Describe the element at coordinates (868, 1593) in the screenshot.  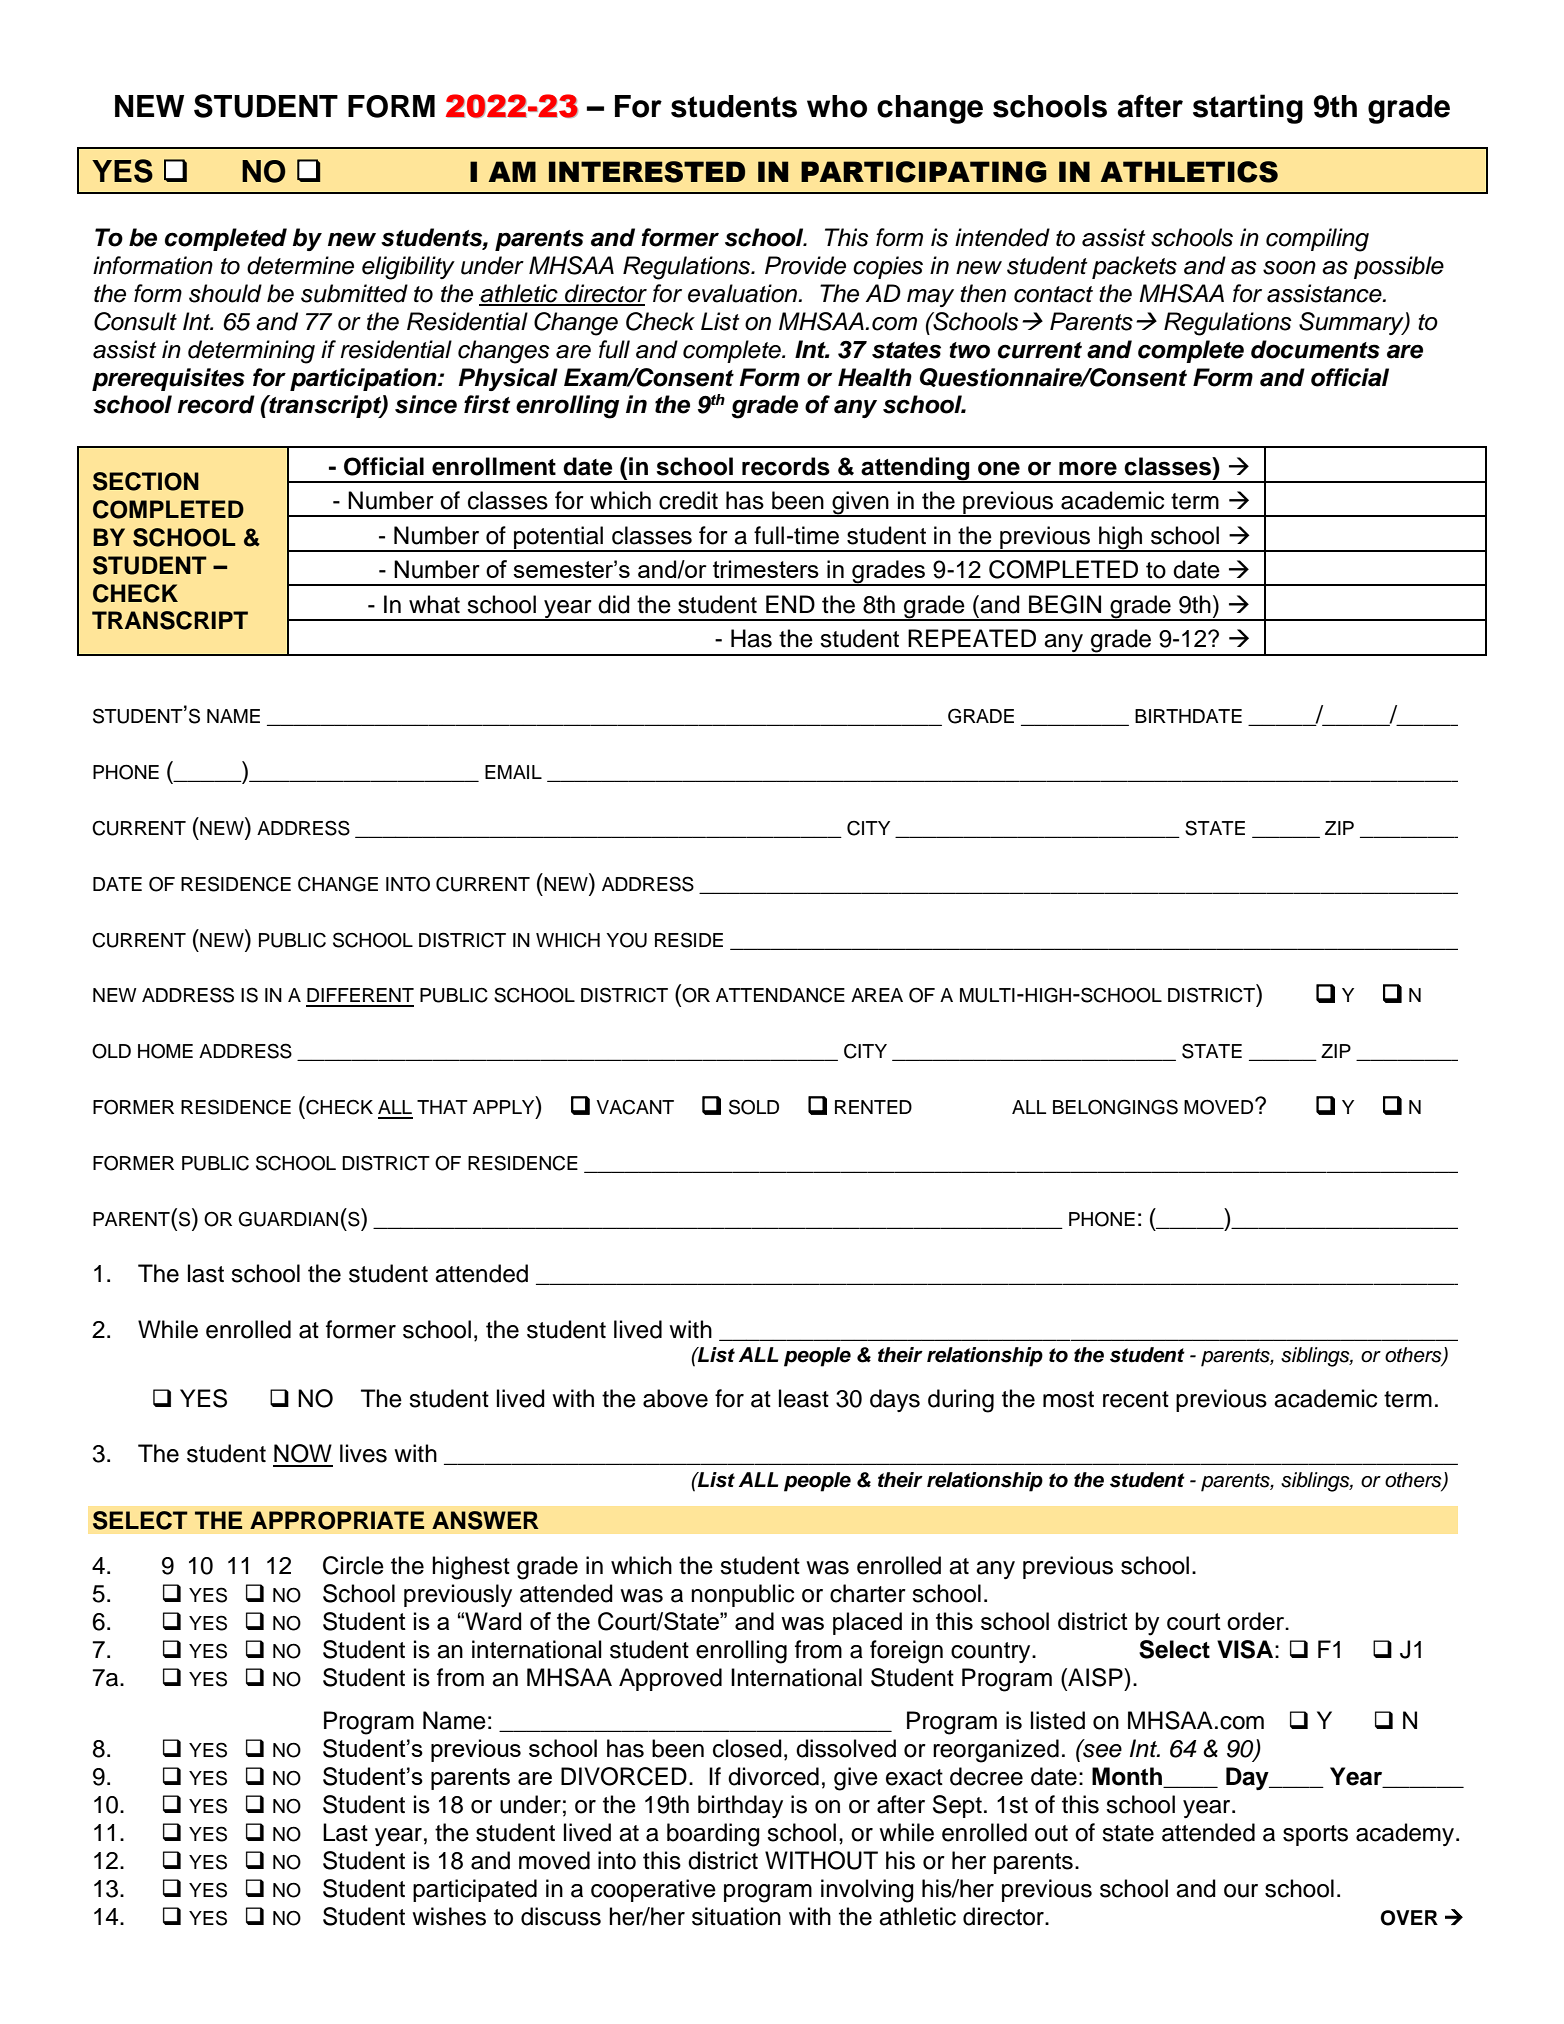
I see `charter` at that location.
